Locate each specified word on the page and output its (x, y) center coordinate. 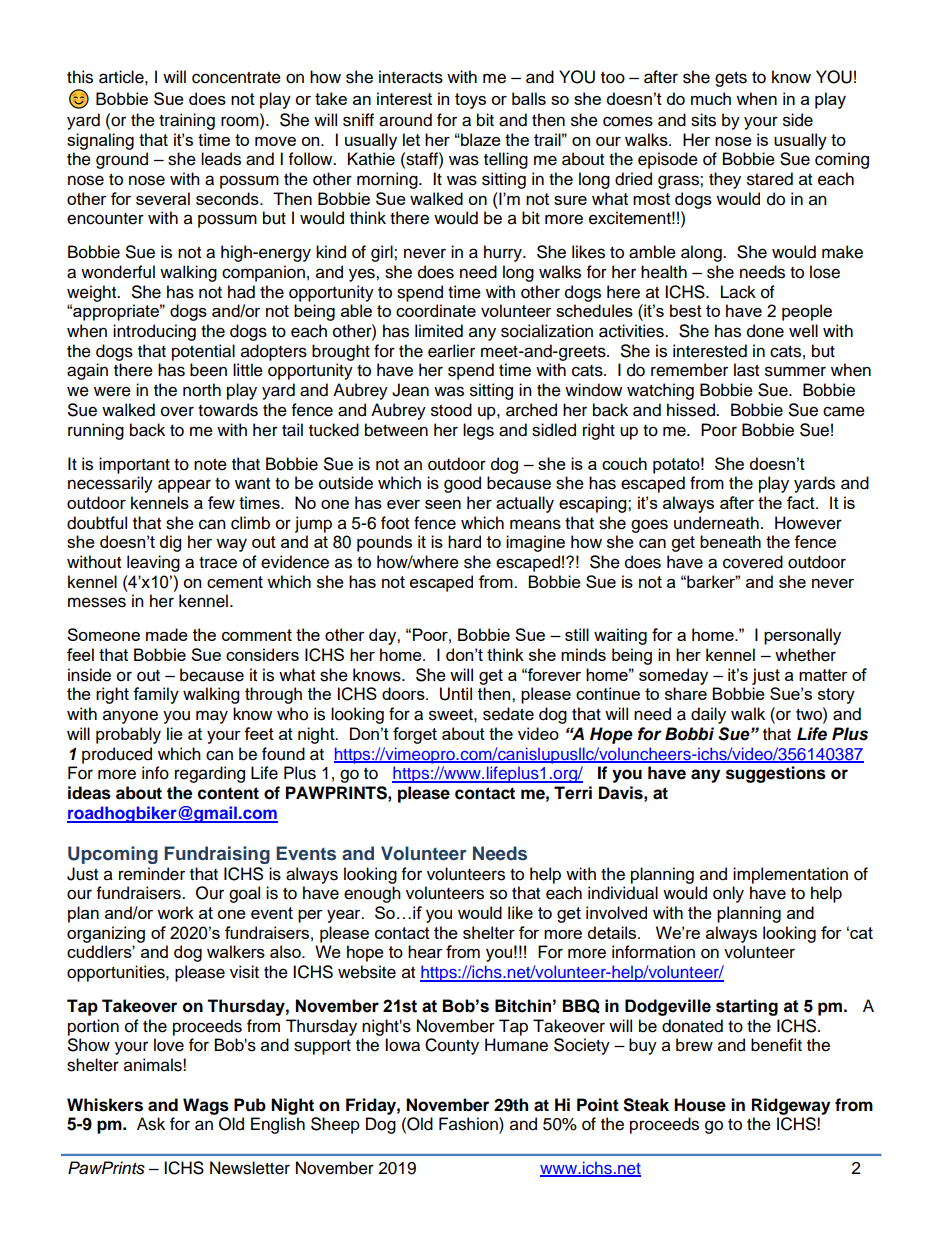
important (134, 465)
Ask (151, 1124)
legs (478, 431)
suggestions (776, 774)
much (711, 98)
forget (415, 735)
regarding (210, 774)
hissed (692, 410)
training (187, 121)
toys (470, 101)
